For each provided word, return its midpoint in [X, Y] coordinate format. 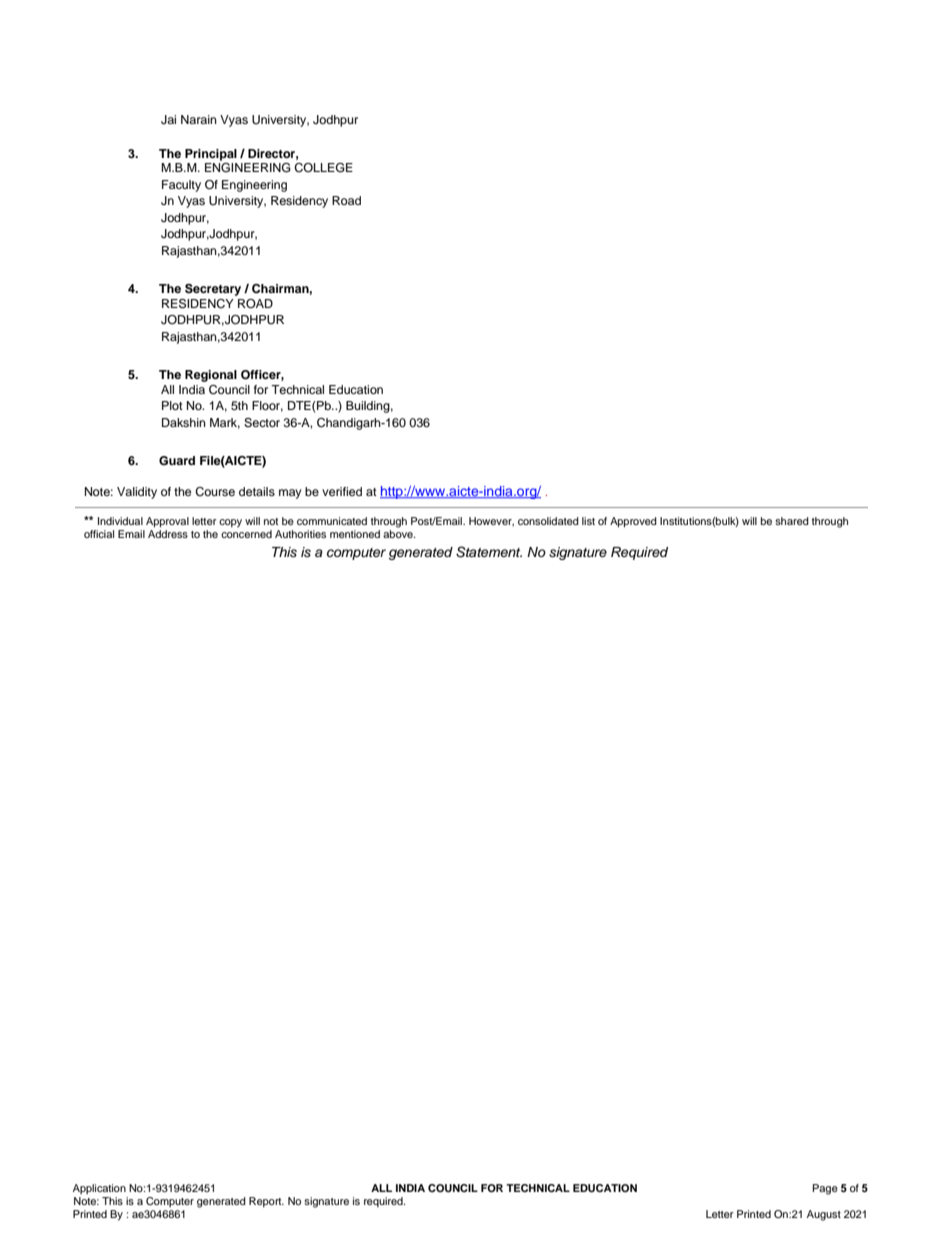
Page [825, 1189]
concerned [246, 534]
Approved [633, 522]
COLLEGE [323, 168]
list [588, 521]
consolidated [548, 521]
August [824, 1215]
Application [99, 1189]
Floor [267, 406]
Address [168, 534]
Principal [211, 155]
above [399, 534]
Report [266, 1202]
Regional [211, 376]
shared [792, 521]
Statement [489, 552]
